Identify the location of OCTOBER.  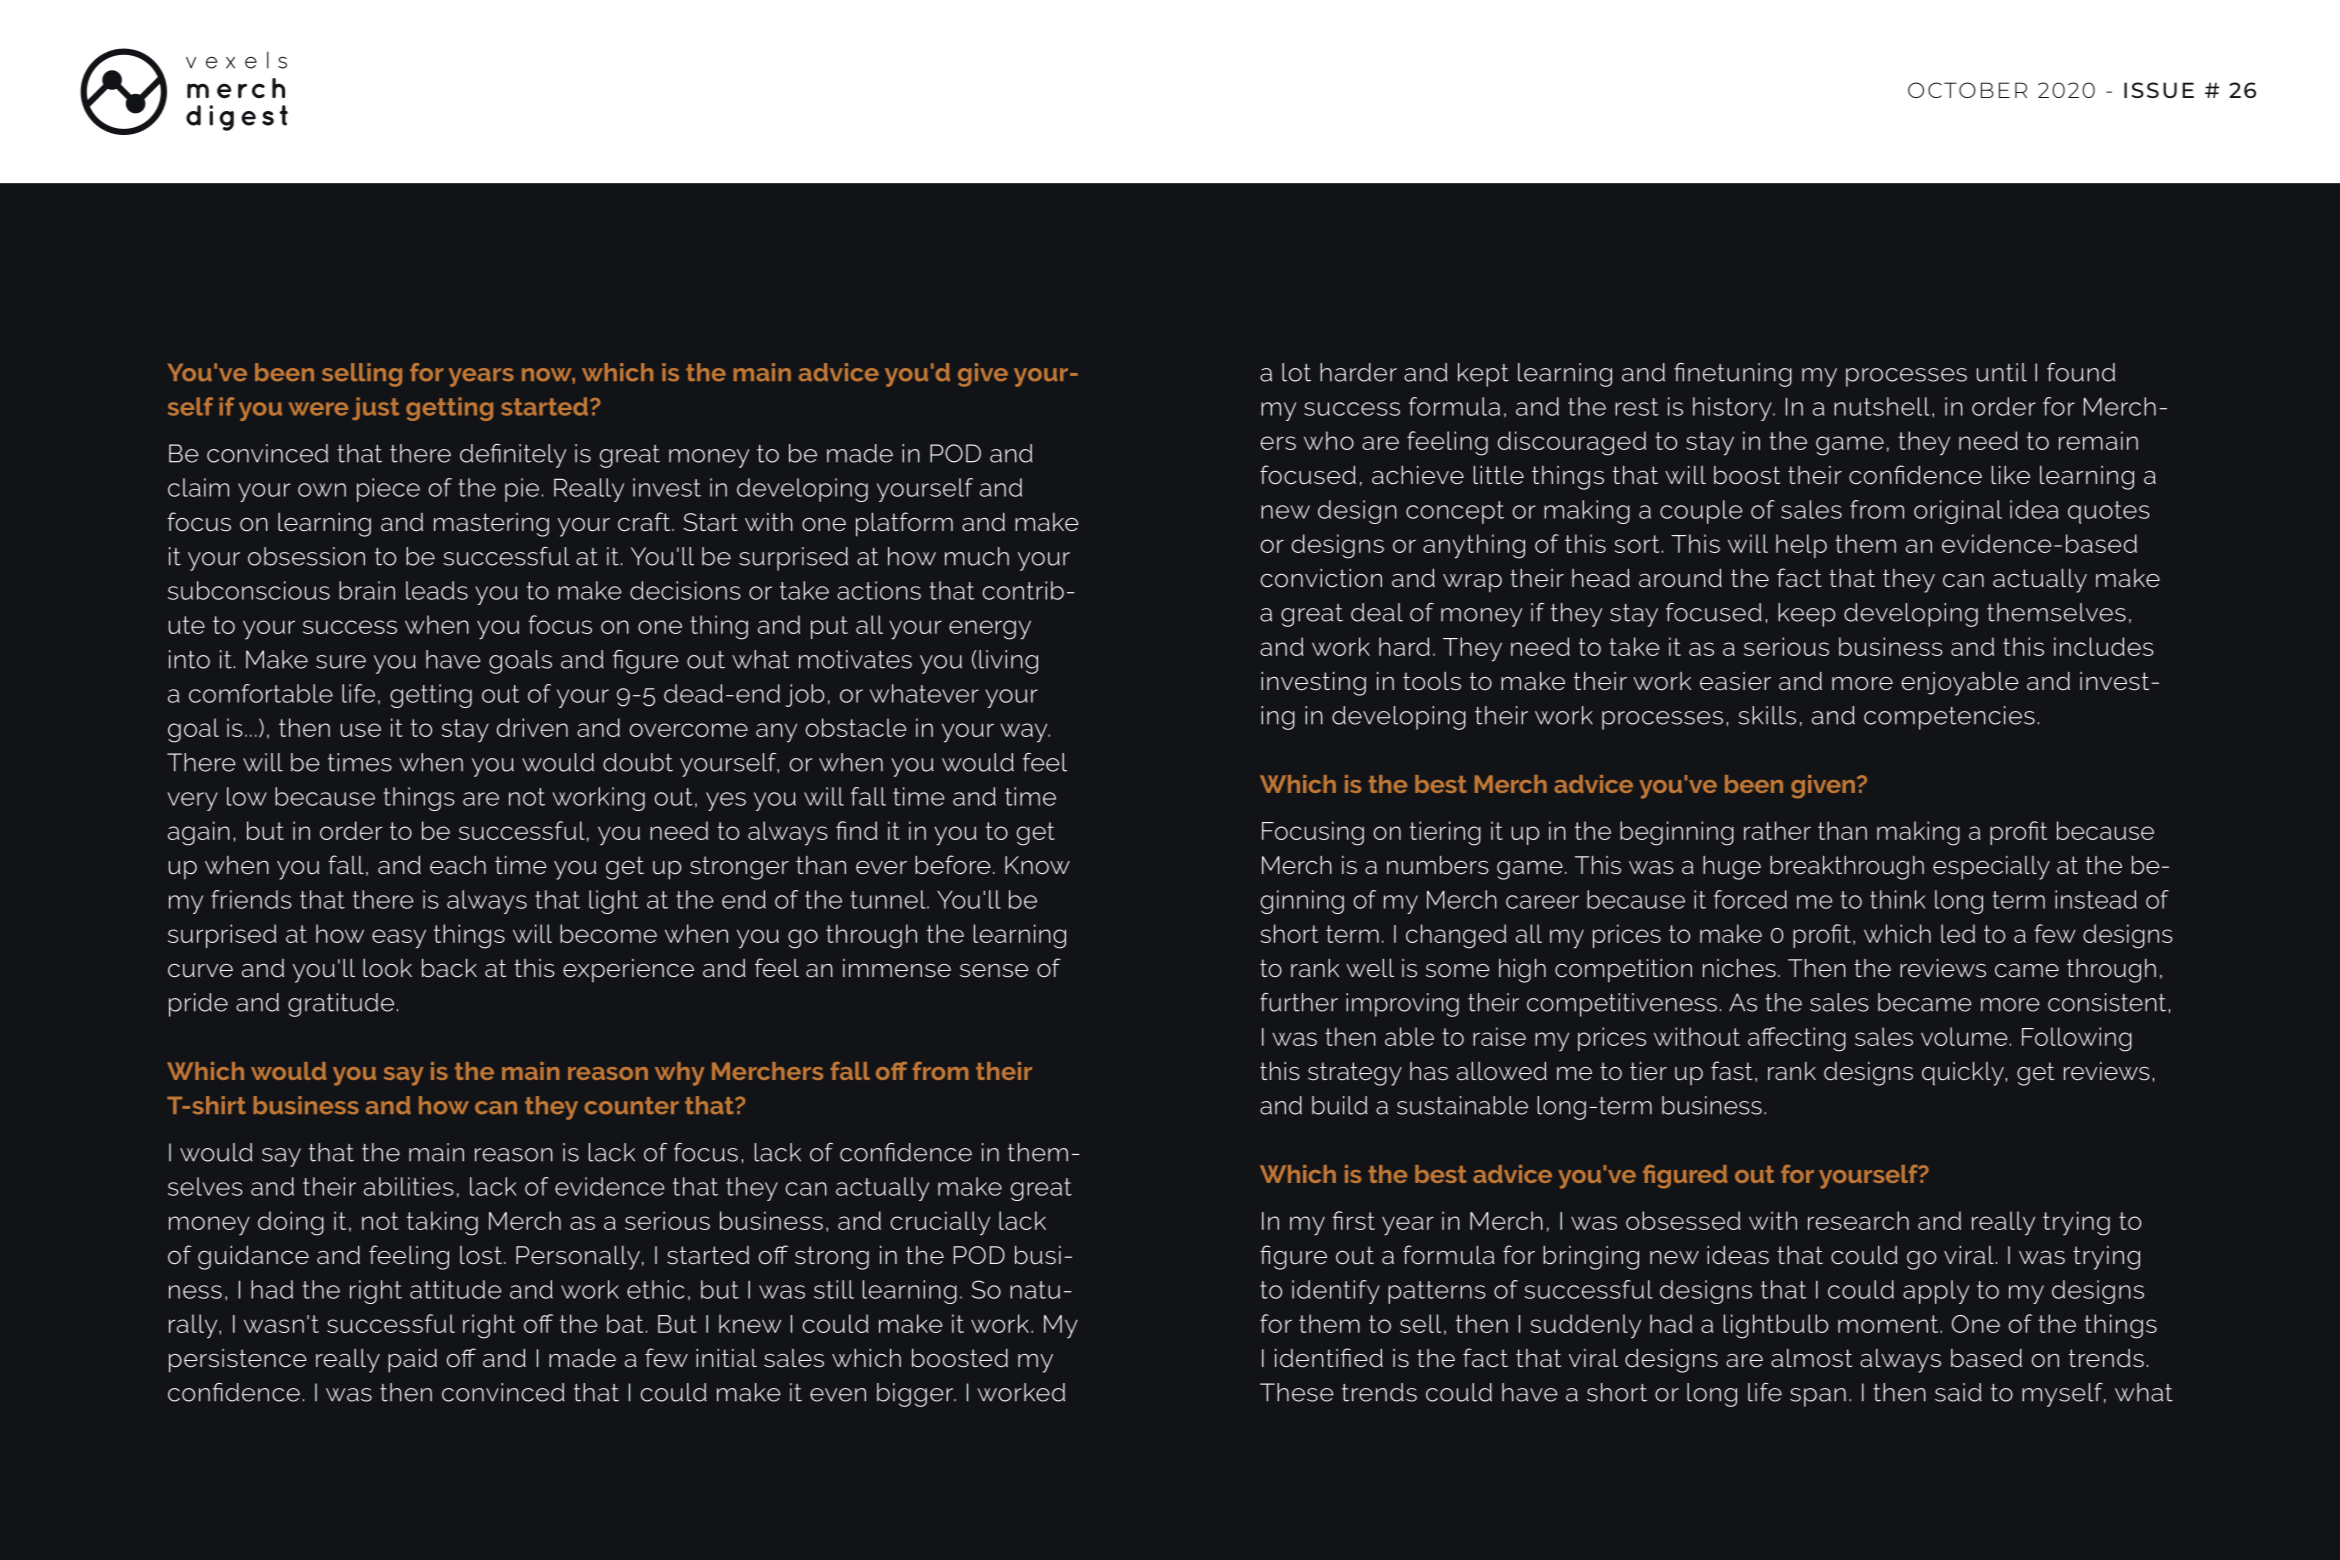
(1967, 90).
